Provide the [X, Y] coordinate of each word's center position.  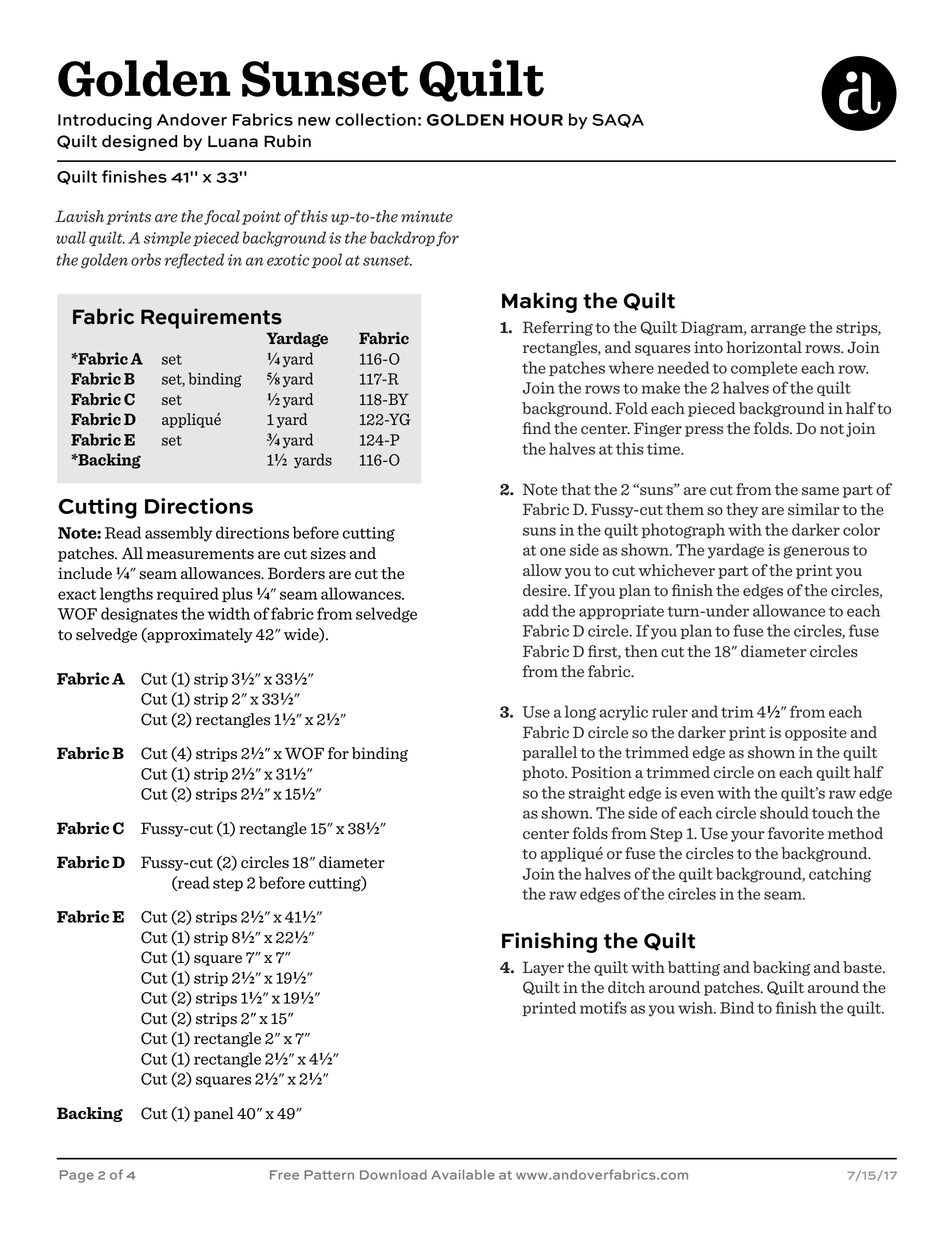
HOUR [536, 120]
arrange [778, 330]
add [536, 610]
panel [214, 1114]
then [641, 651]
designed [140, 143]
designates [139, 615]
